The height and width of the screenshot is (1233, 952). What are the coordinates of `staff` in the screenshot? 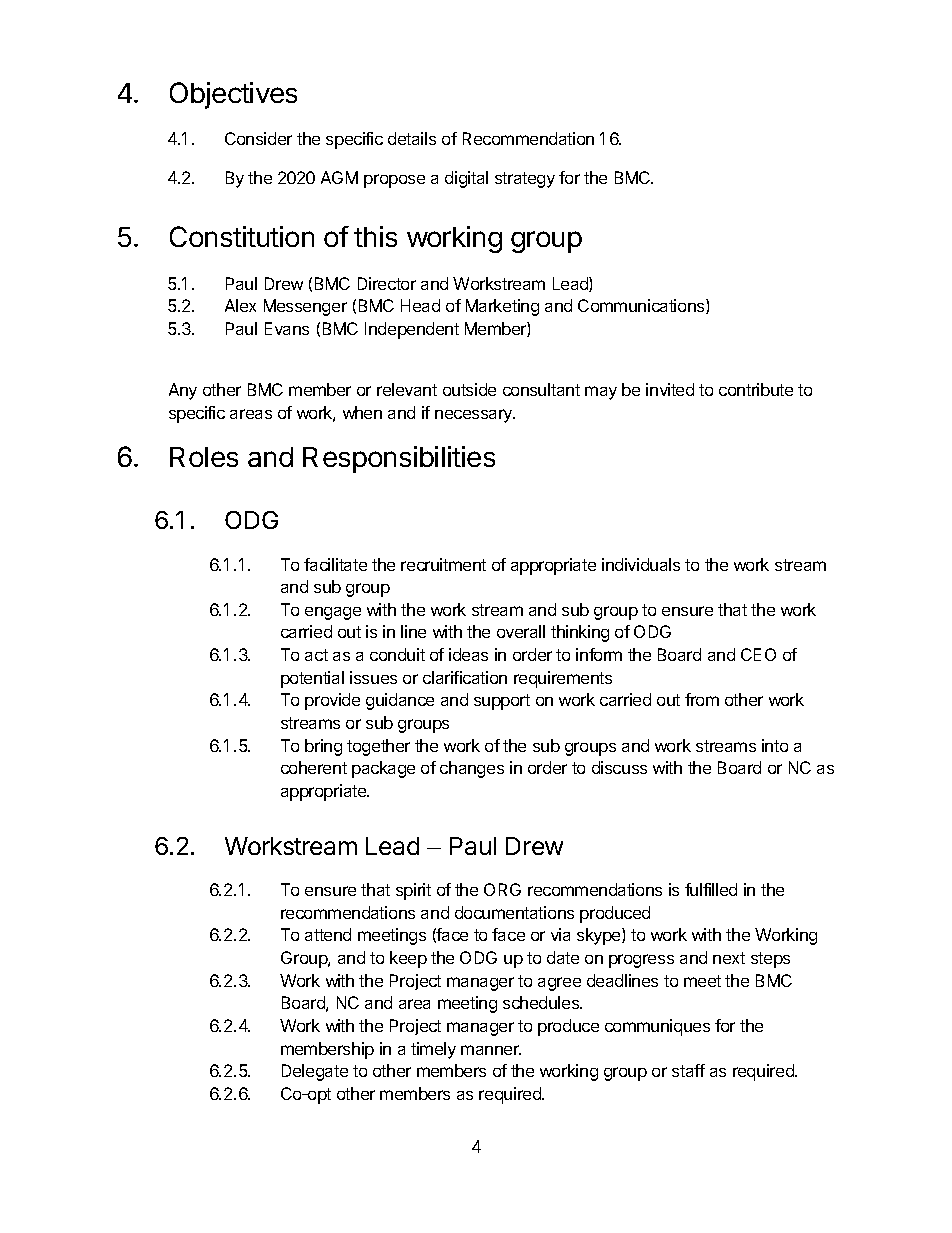 It's located at (688, 1070).
